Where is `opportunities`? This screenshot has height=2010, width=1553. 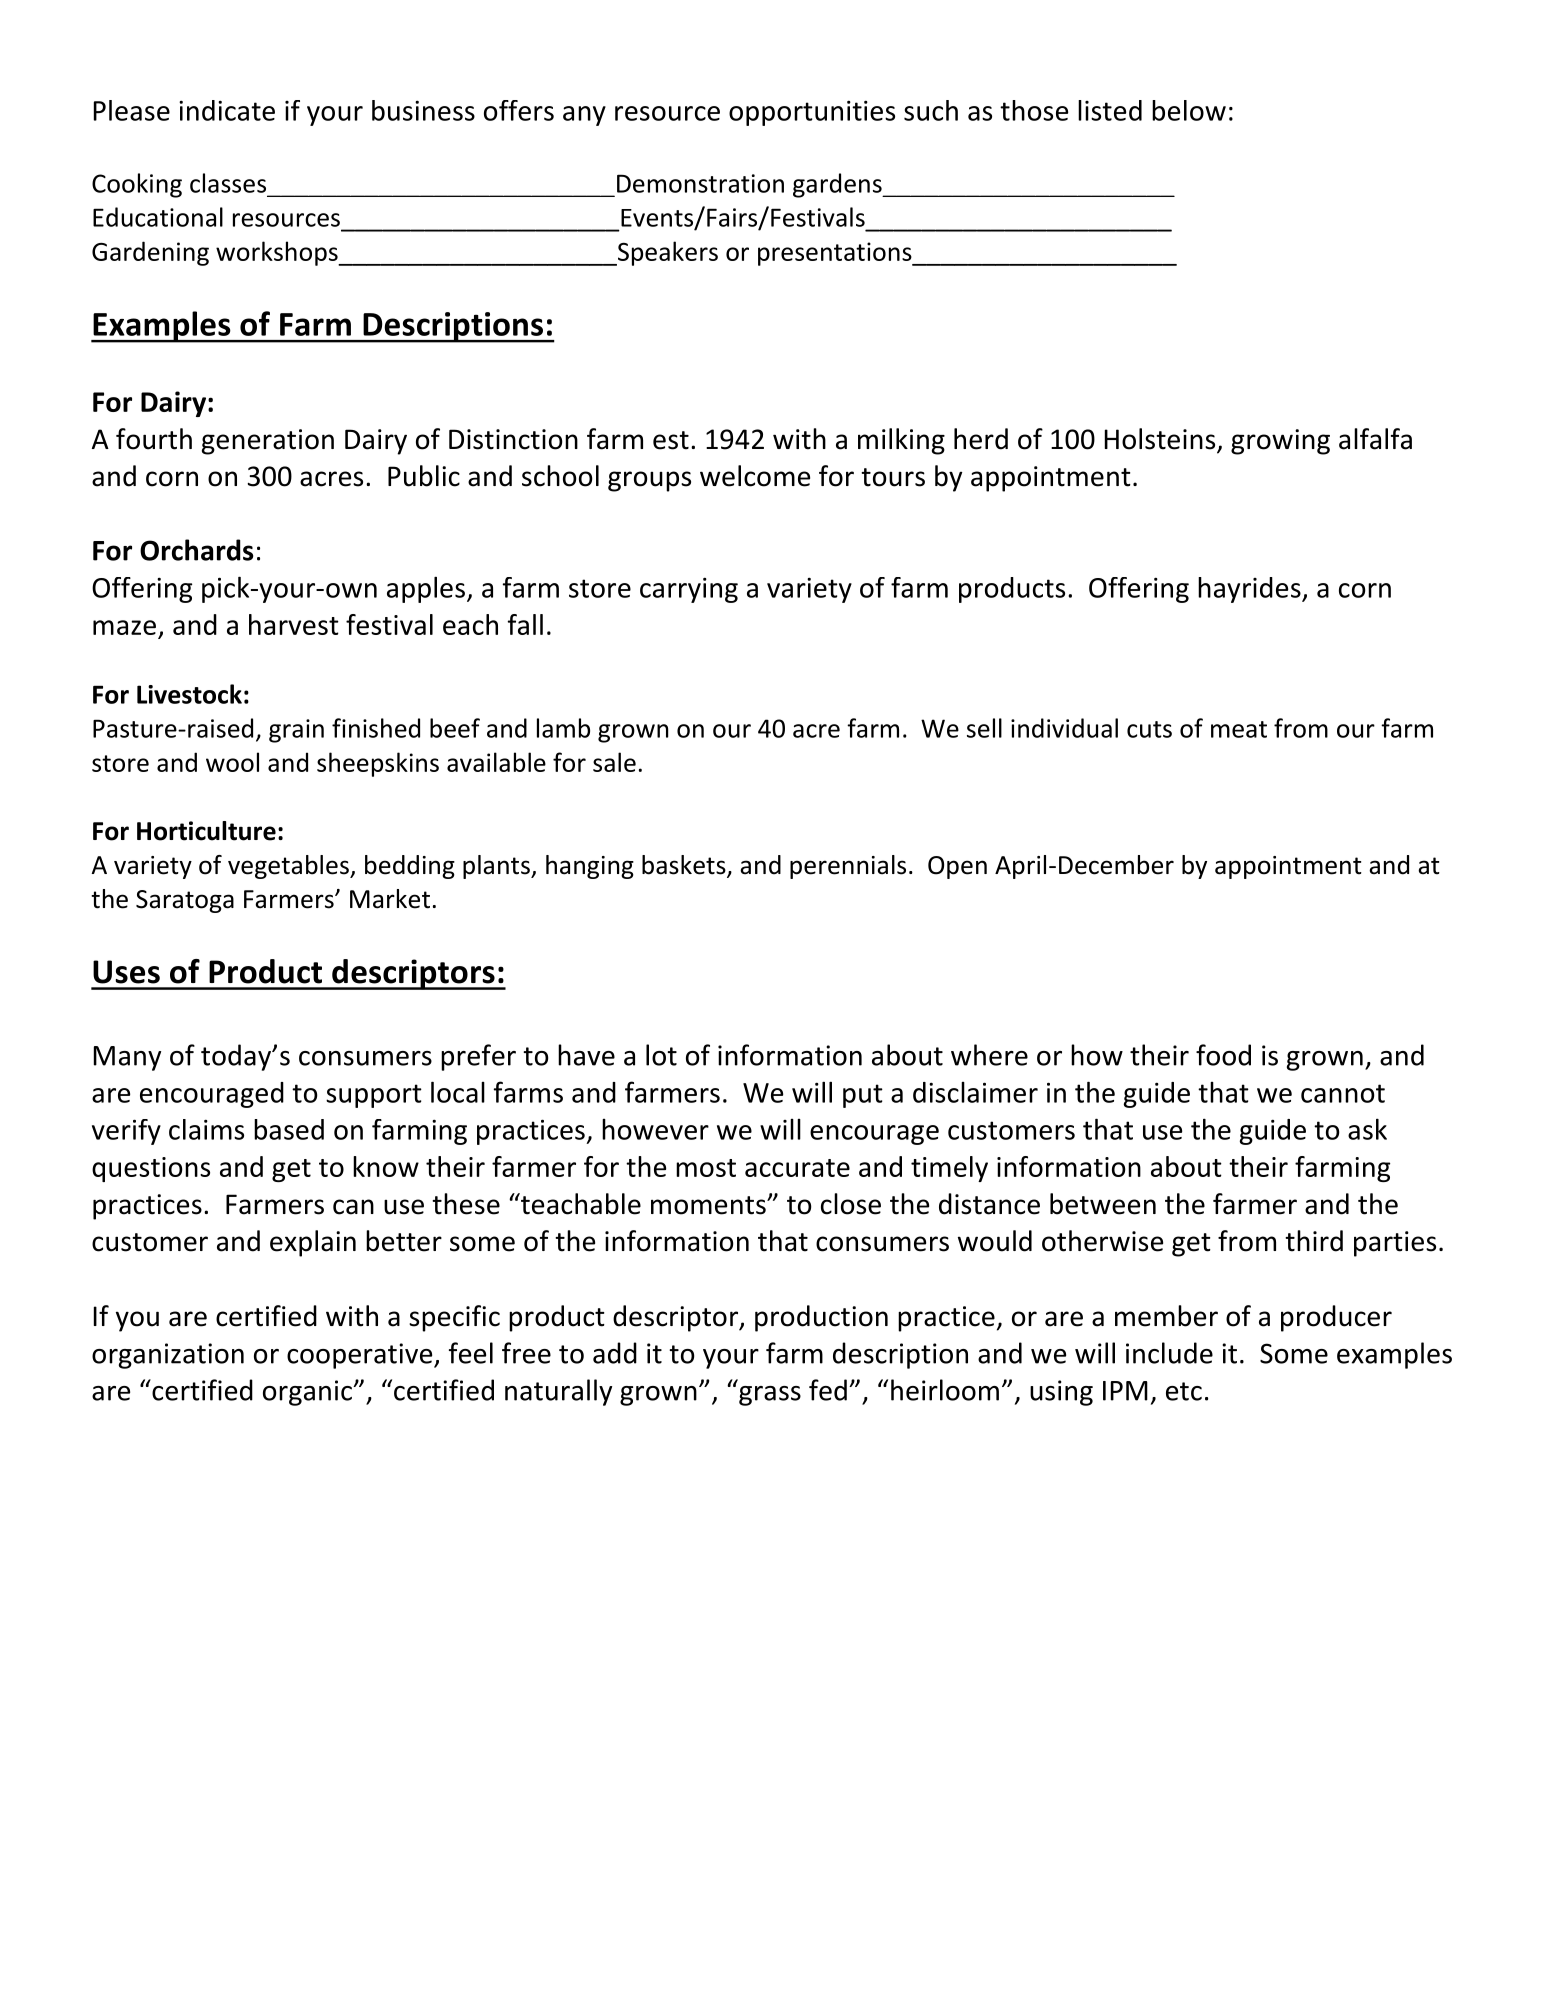 opportunities is located at coordinates (812, 113).
